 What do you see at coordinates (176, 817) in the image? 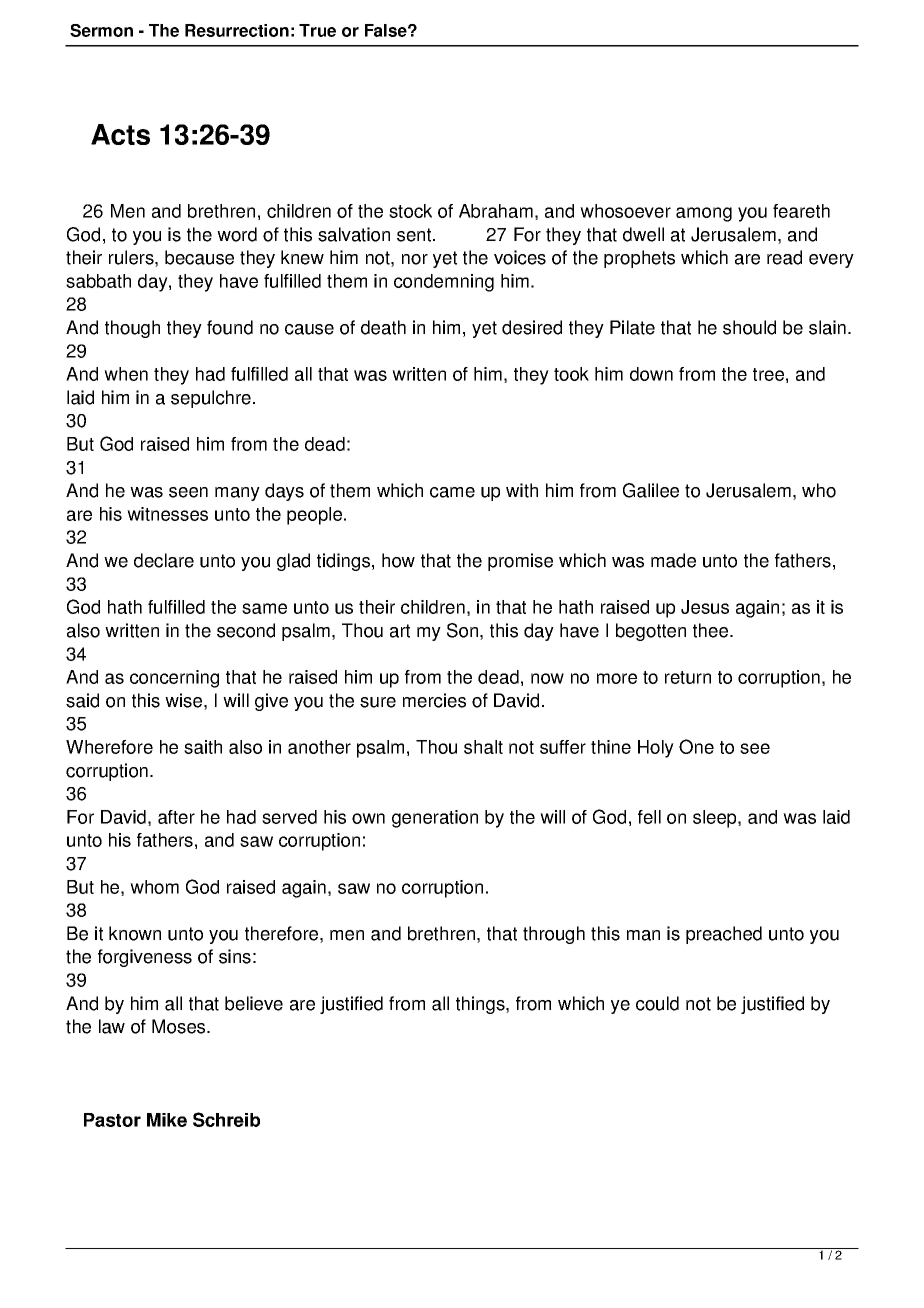
I see `after` at bounding box center [176, 817].
